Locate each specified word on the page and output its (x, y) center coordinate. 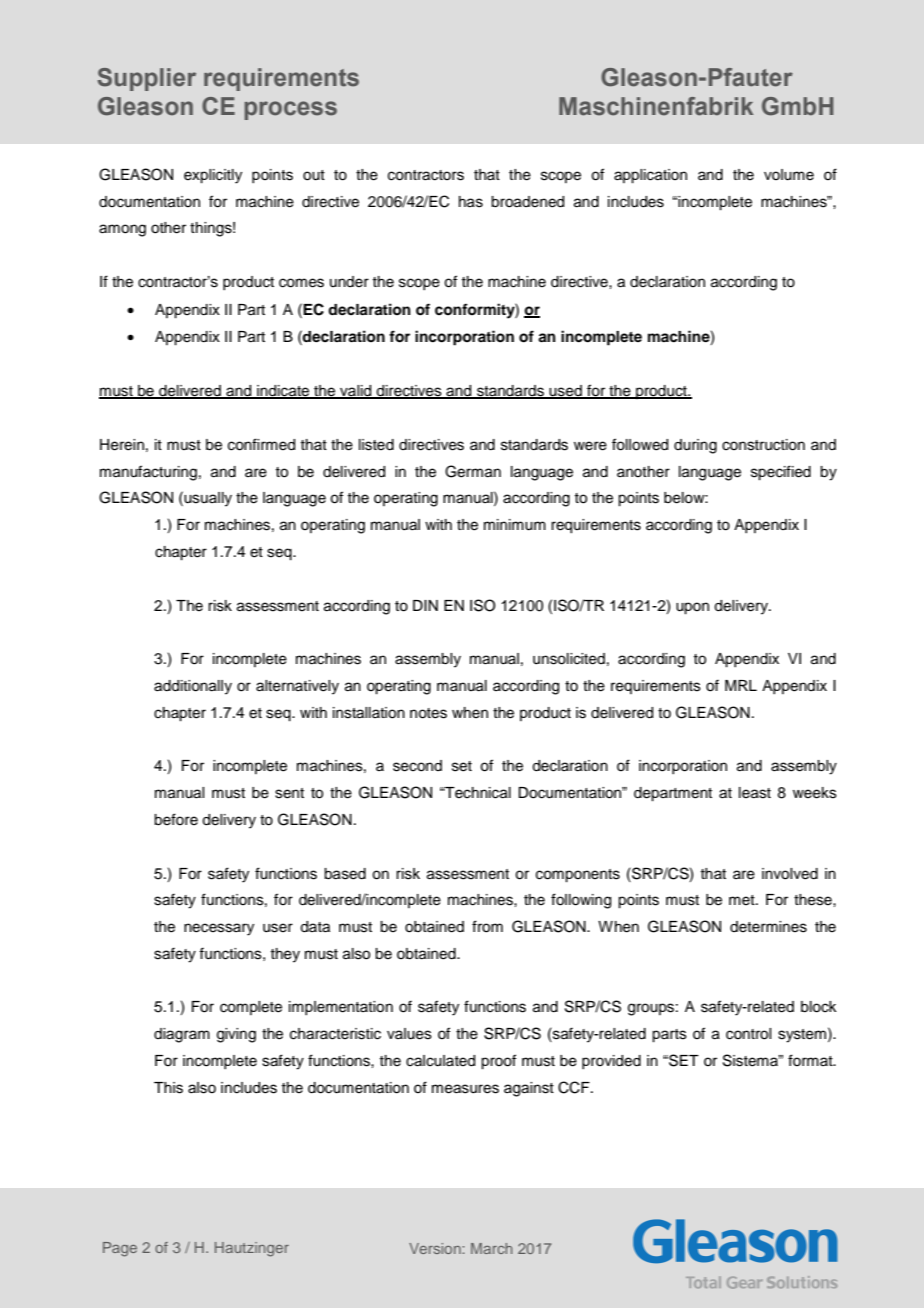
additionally (193, 687)
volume (789, 175)
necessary (219, 929)
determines (768, 927)
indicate (283, 392)
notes (428, 713)
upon (692, 608)
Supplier (147, 79)
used (566, 392)
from (487, 926)
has (471, 202)
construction (763, 445)
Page (120, 1249)
